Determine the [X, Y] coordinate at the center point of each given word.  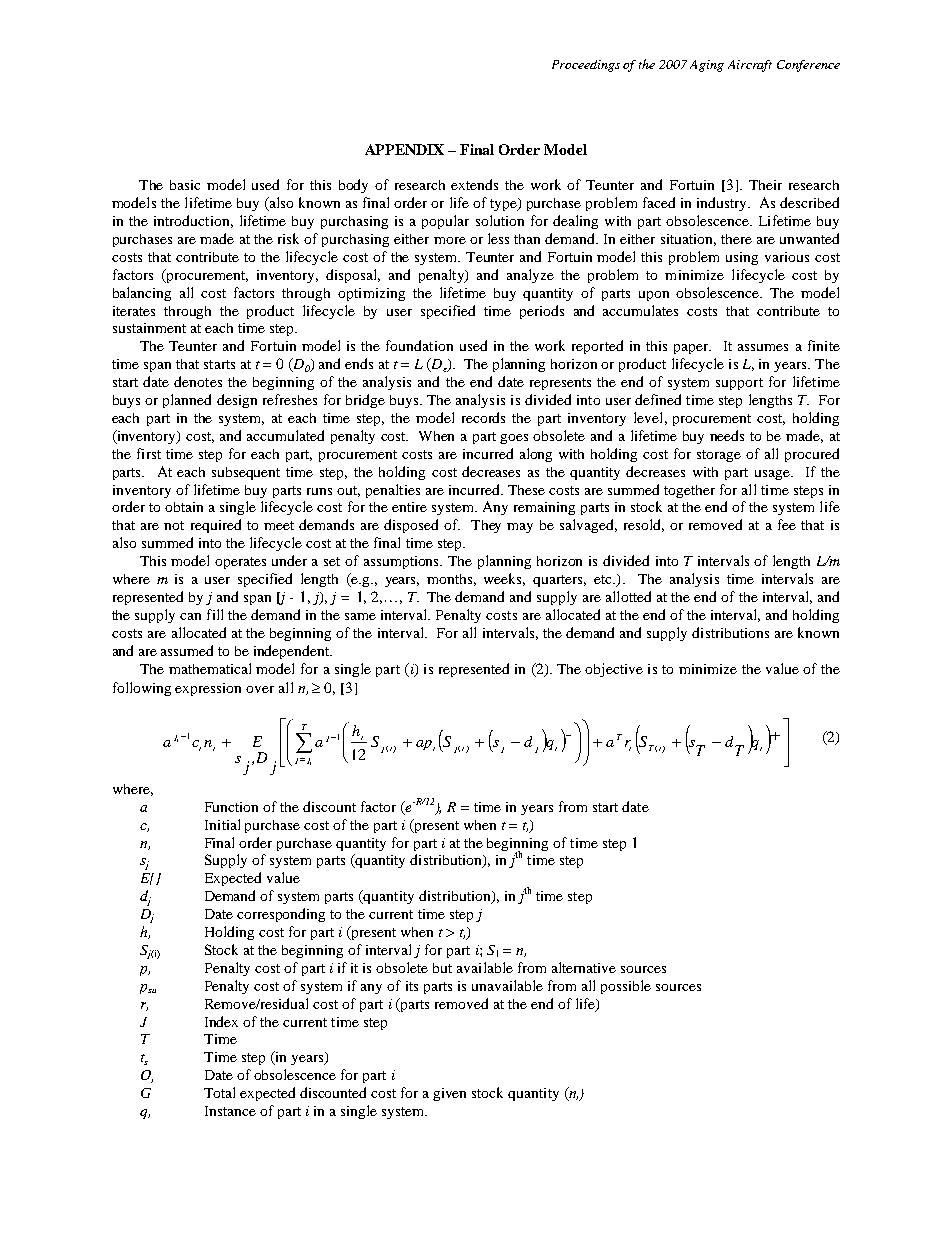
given [449, 1094]
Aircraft [750, 66]
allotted [628, 596]
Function [231, 807]
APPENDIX [404, 149]
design [237, 401]
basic [185, 185]
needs [727, 435]
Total [219, 1092]
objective [614, 670]
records [483, 417]
